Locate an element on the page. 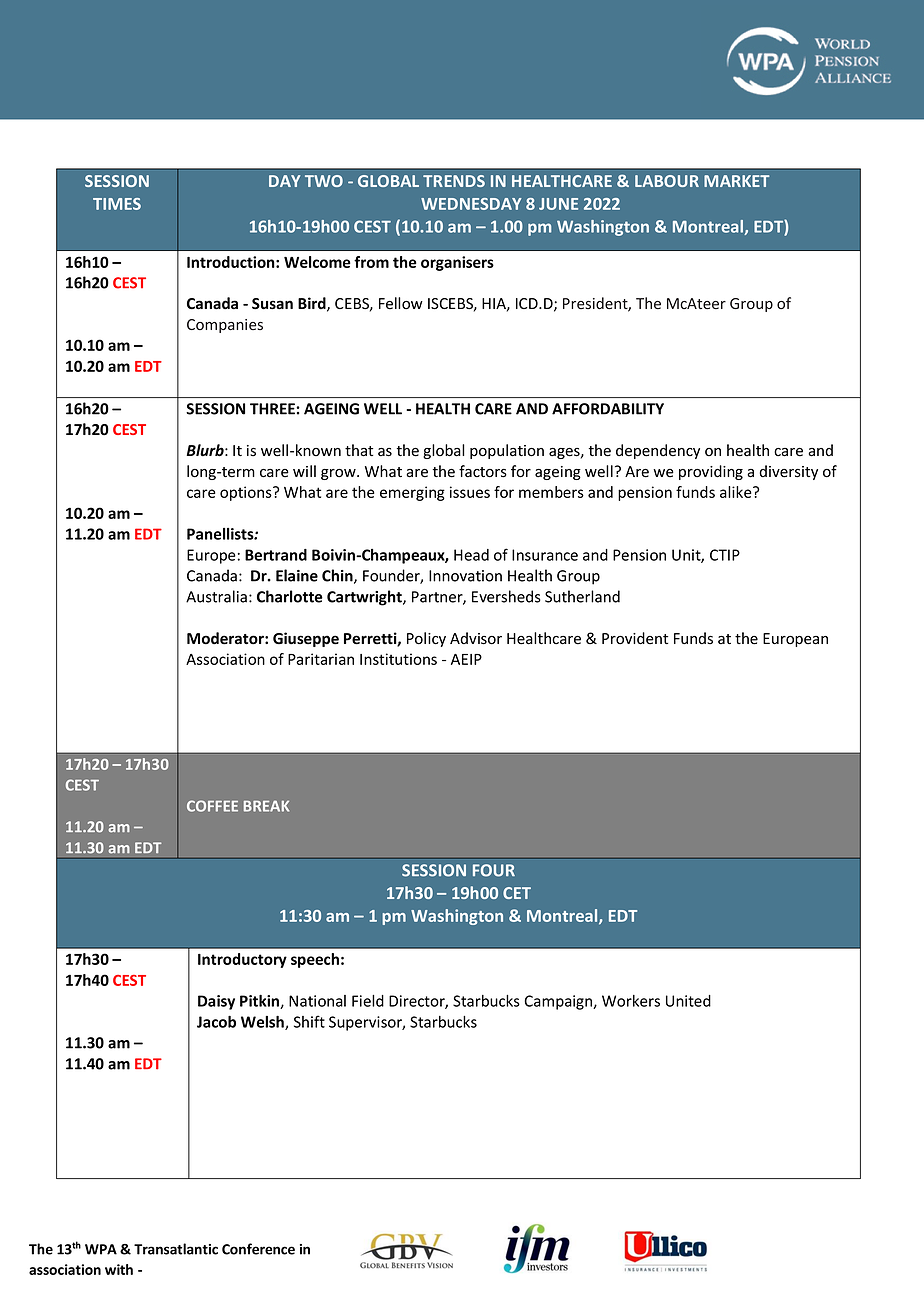 The width and height of the page is (924, 1308). Transatlantic is located at coordinates (176, 1249).
